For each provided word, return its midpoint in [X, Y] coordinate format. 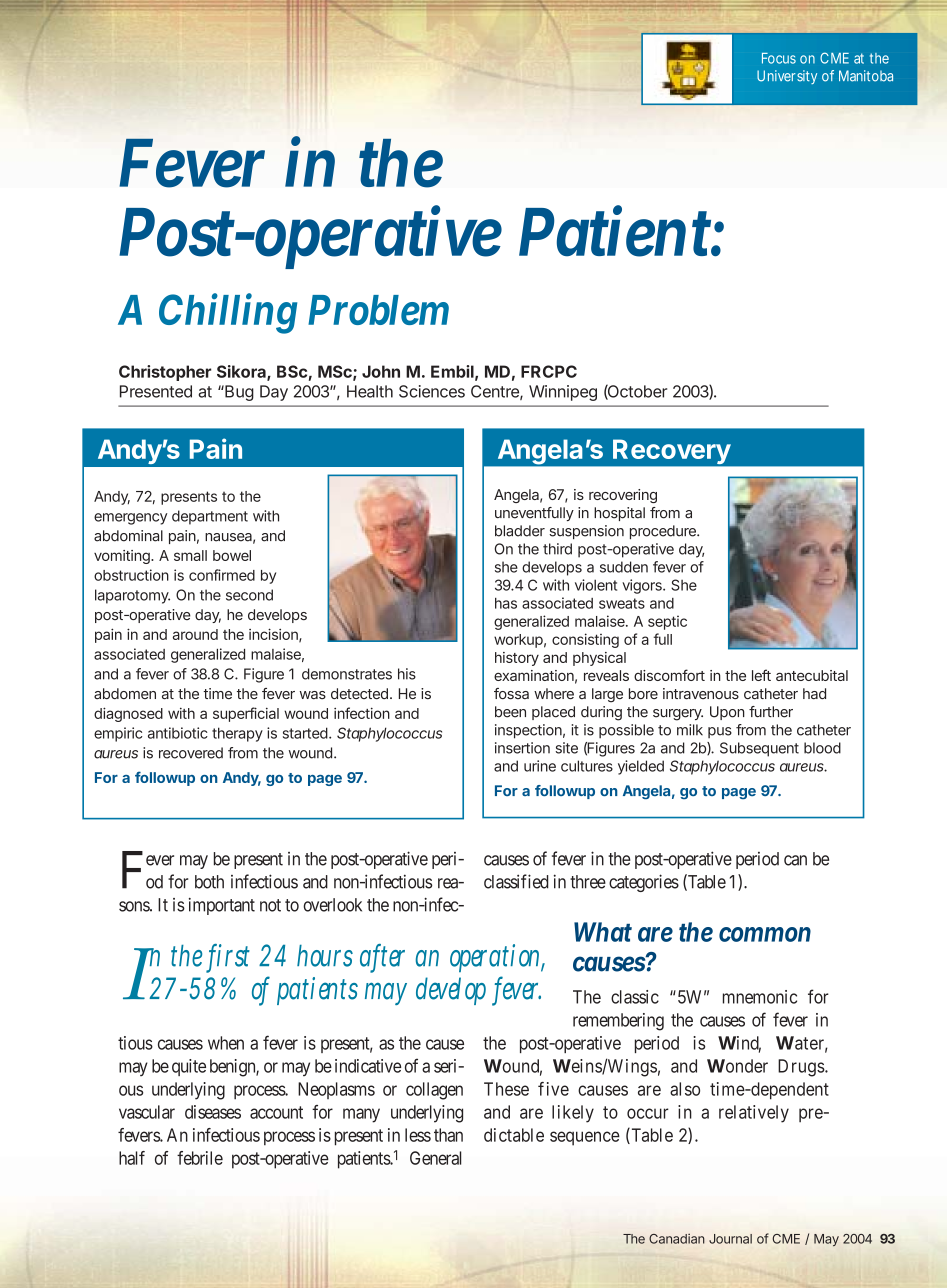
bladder [520, 531]
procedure [664, 532]
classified [516, 881]
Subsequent [759, 749]
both [209, 882]
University [787, 77]
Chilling [228, 314]
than [448, 1135]
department [210, 517]
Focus [779, 58]
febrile [200, 1158]
